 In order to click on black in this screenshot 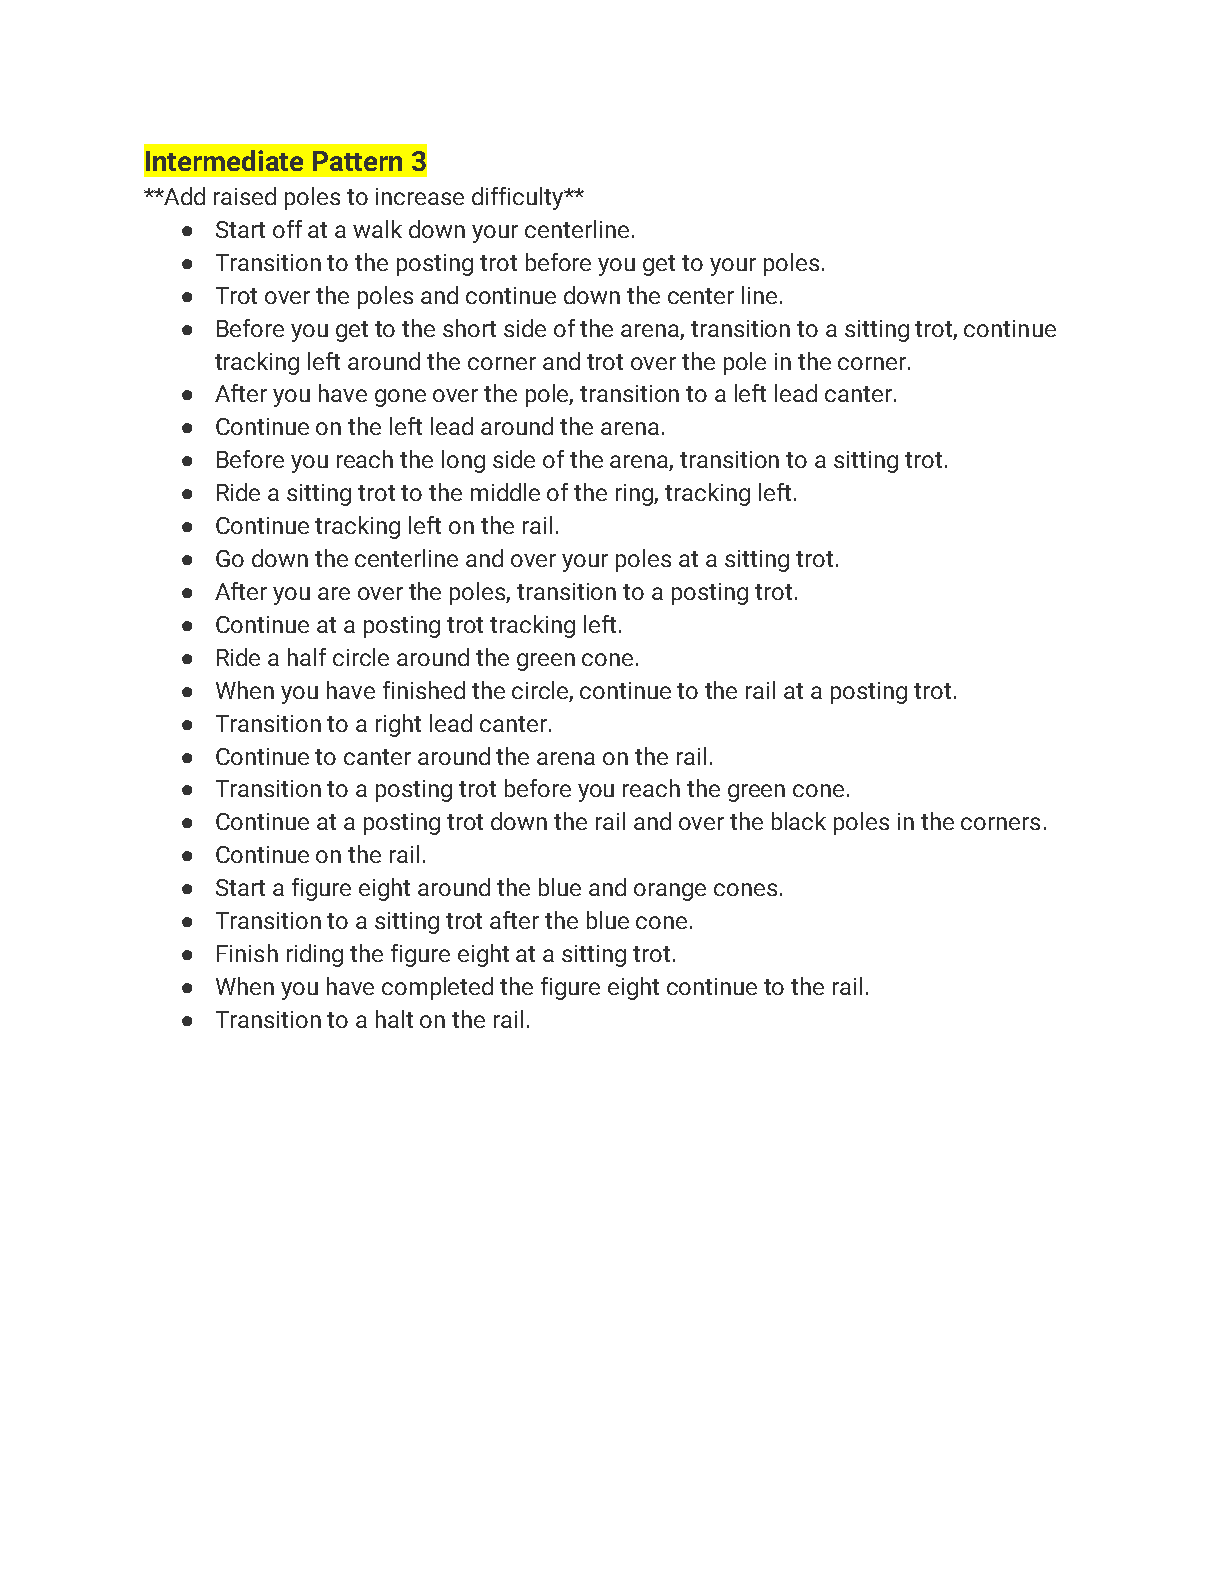, I will do `click(799, 821)`.
